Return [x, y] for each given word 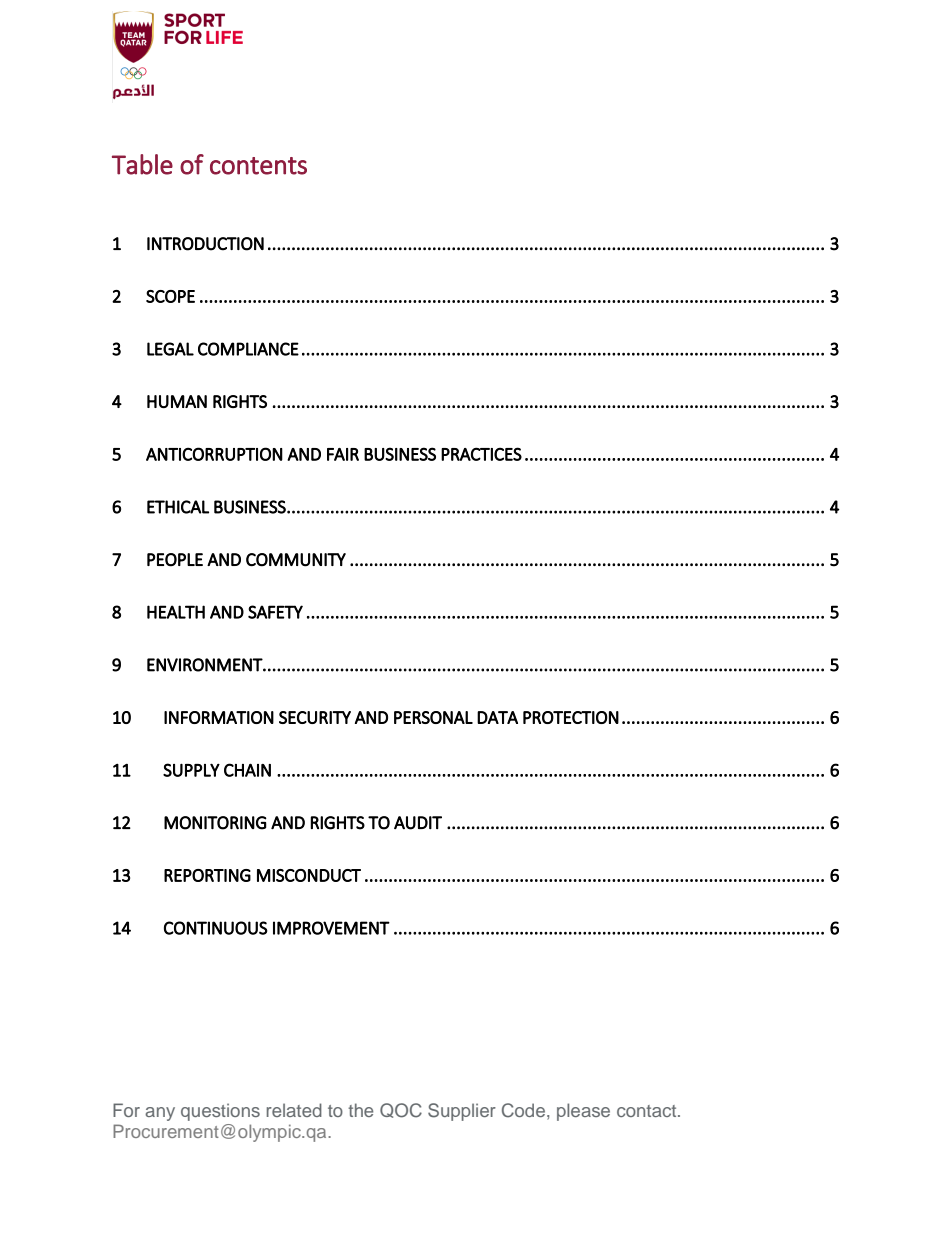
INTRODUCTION [205, 244]
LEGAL [170, 349]
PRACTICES [481, 454]
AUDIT [418, 823]
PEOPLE [175, 560]
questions [220, 1112]
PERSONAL [433, 717]
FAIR [343, 454]
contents [258, 166]
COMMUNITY [296, 560]
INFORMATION [219, 717]
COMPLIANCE [248, 349]
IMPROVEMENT [331, 928]
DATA [497, 717]
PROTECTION [571, 717]
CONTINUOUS [216, 928]
